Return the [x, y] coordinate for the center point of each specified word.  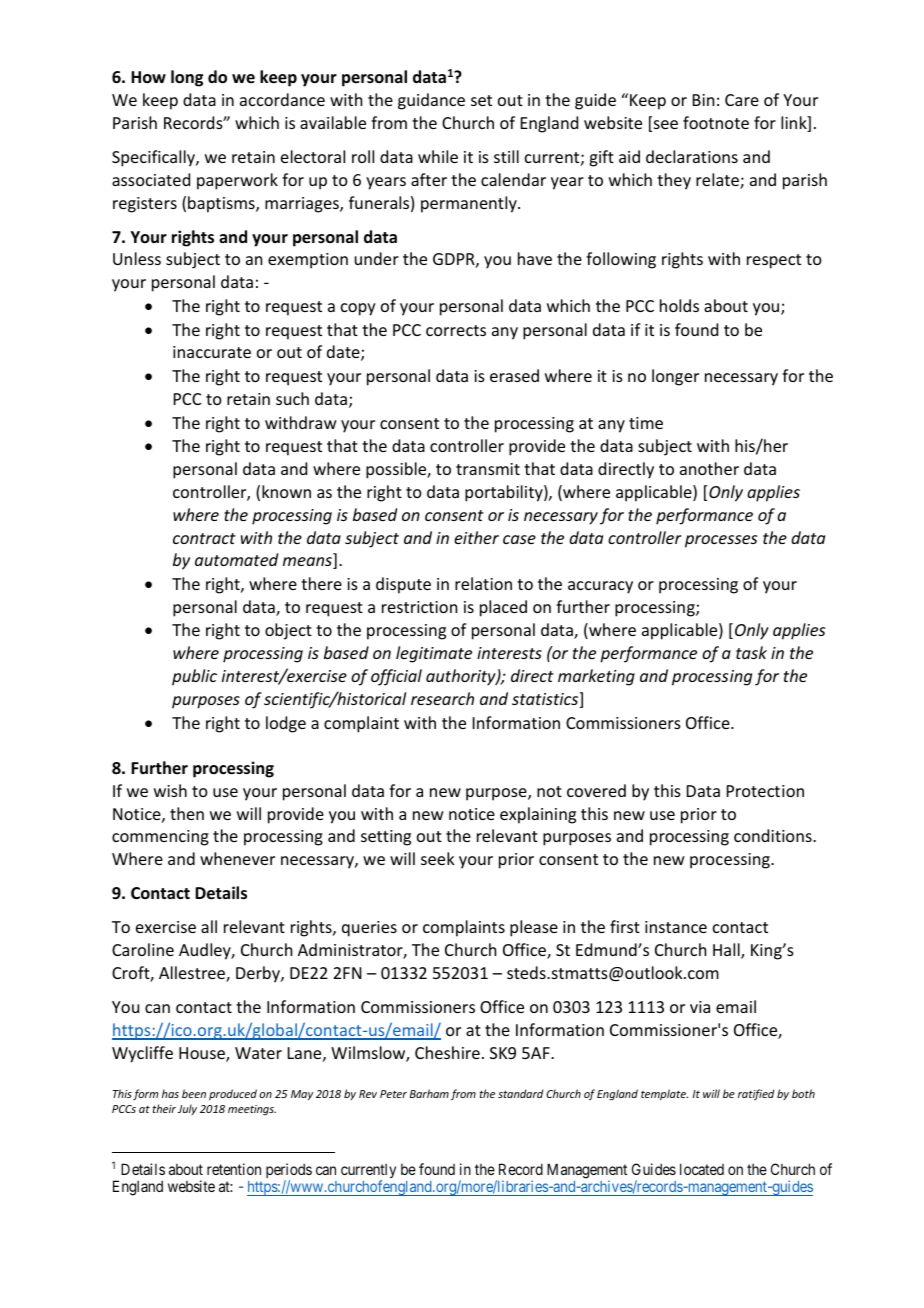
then [187, 813]
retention [234, 1169]
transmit [488, 469]
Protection [765, 791]
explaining [538, 815]
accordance [282, 99]
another [709, 468]
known [286, 491]
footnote [716, 122]
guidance [431, 101]
